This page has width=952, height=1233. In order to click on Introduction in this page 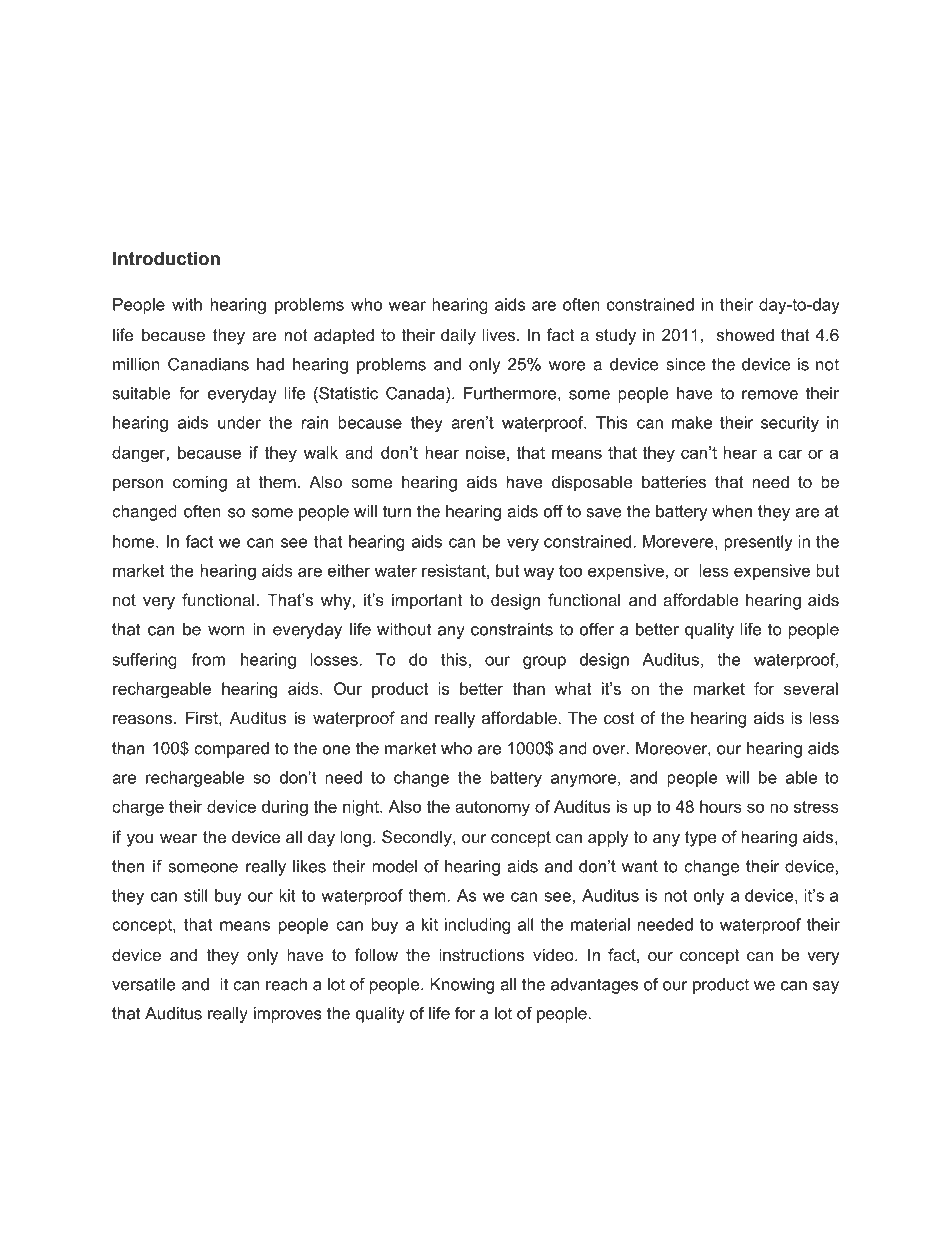, I will do `click(166, 258)`.
